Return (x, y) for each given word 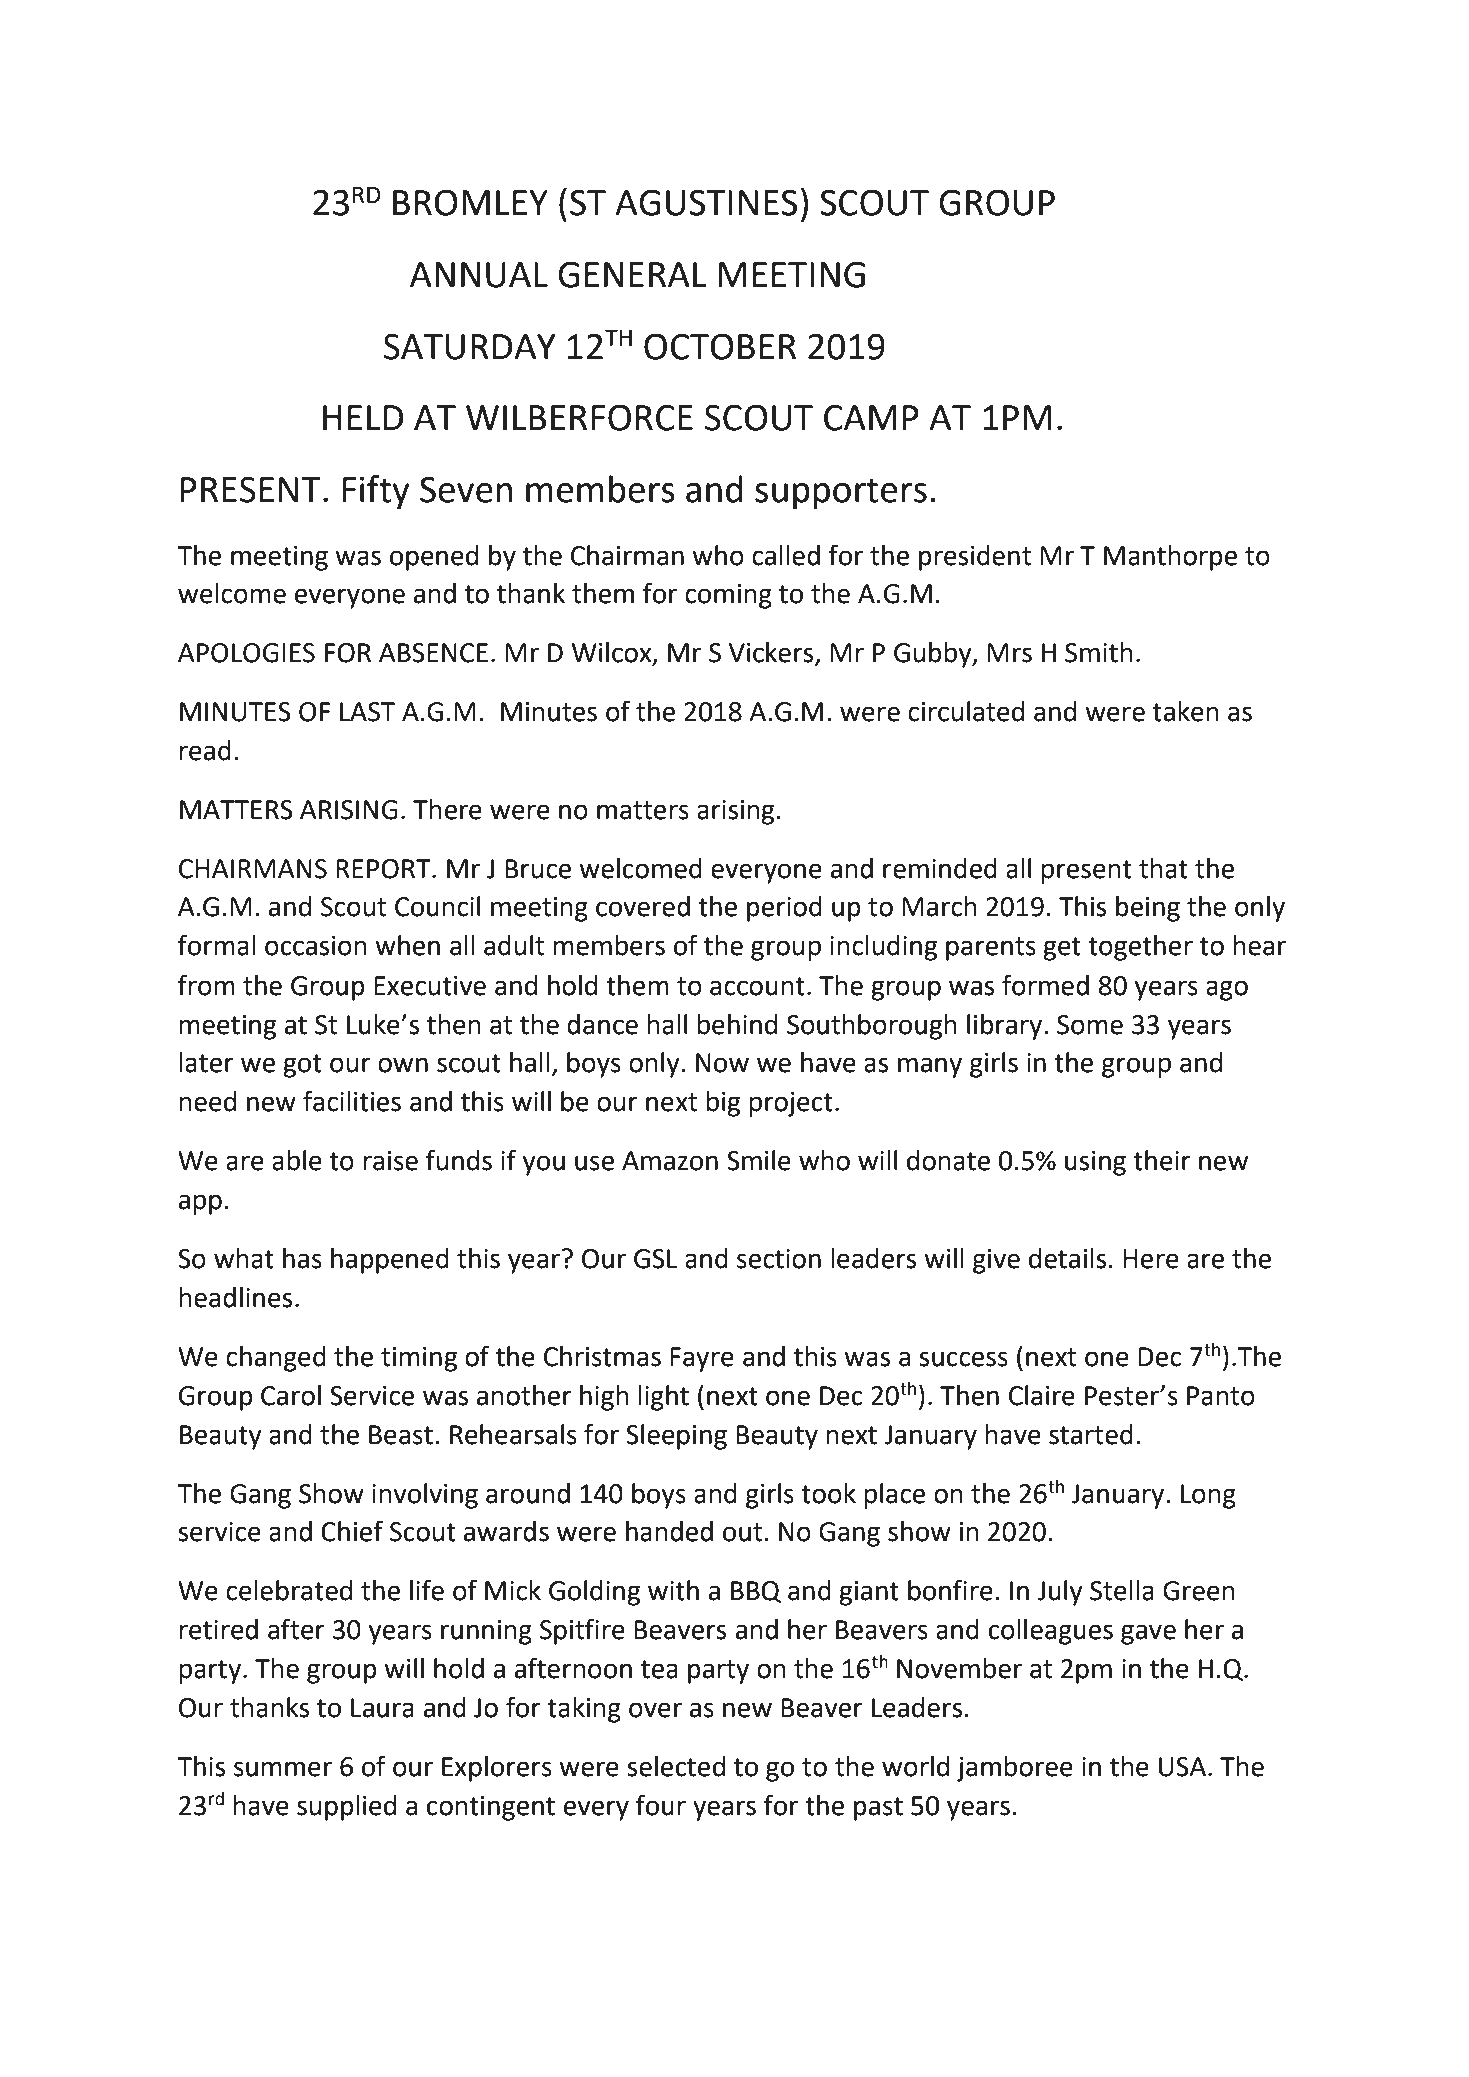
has (302, 1258)
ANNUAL (479, 275)
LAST (367, 712)
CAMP (871, 417)
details (1067, 1258)
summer (283, 1769)
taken (1185, 711)
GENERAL (632, 274)
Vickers (772, 653)
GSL (656, 1259)
